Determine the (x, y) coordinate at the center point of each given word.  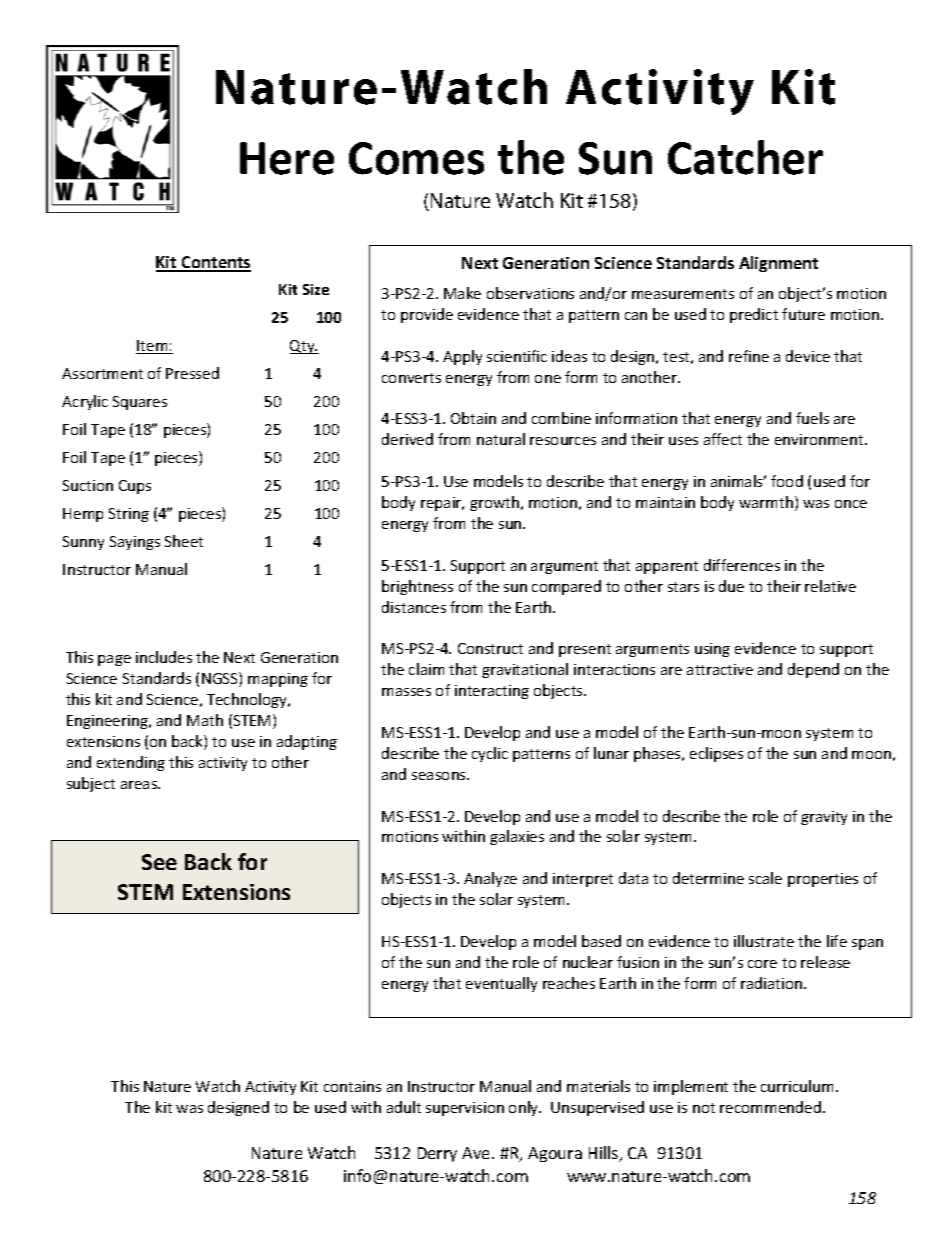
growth (494, 503)
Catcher (745, 157)
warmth (767, 503)
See (159, 862)
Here (287, 158)
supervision (465, 1109)
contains (352, 1086)
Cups (135, 487)
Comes (416, 158)
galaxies (517, 837)
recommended (770, 1107)
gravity (824, 818)
